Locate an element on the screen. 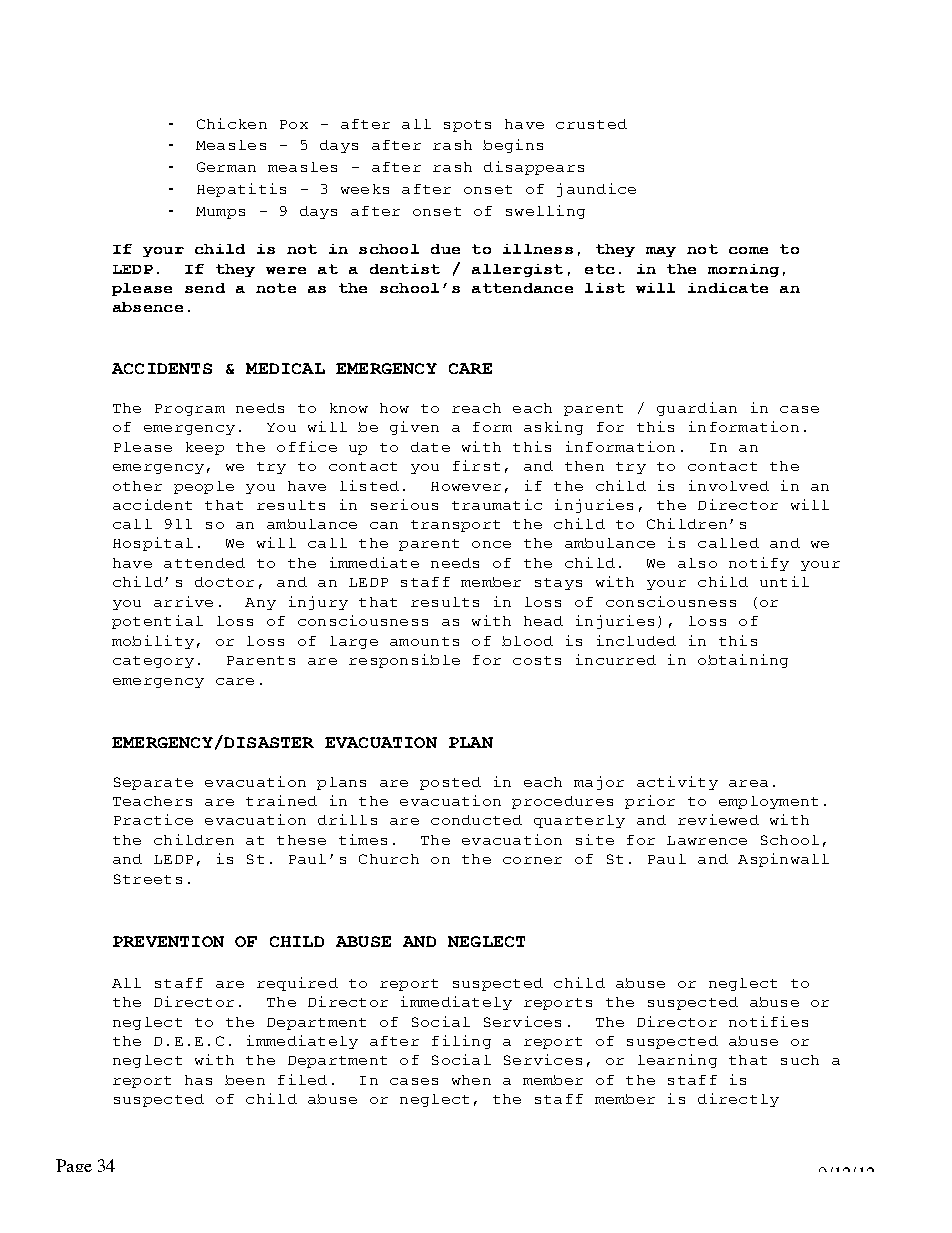 This screenshot has width=952, height=1233. when is located at coordinates (471, 1080).
